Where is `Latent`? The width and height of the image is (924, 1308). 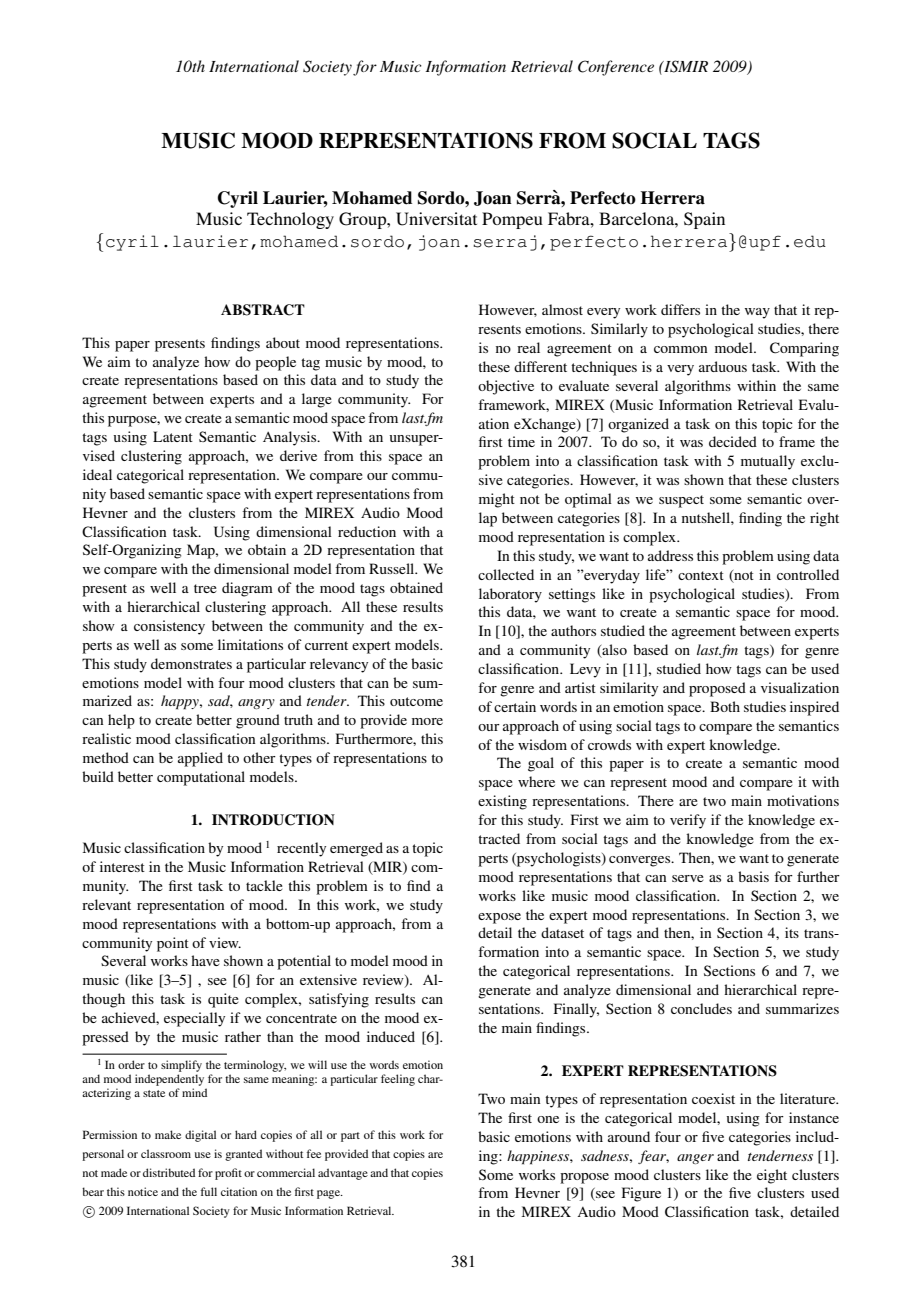 Latent is located at coordinates (173, 436).
